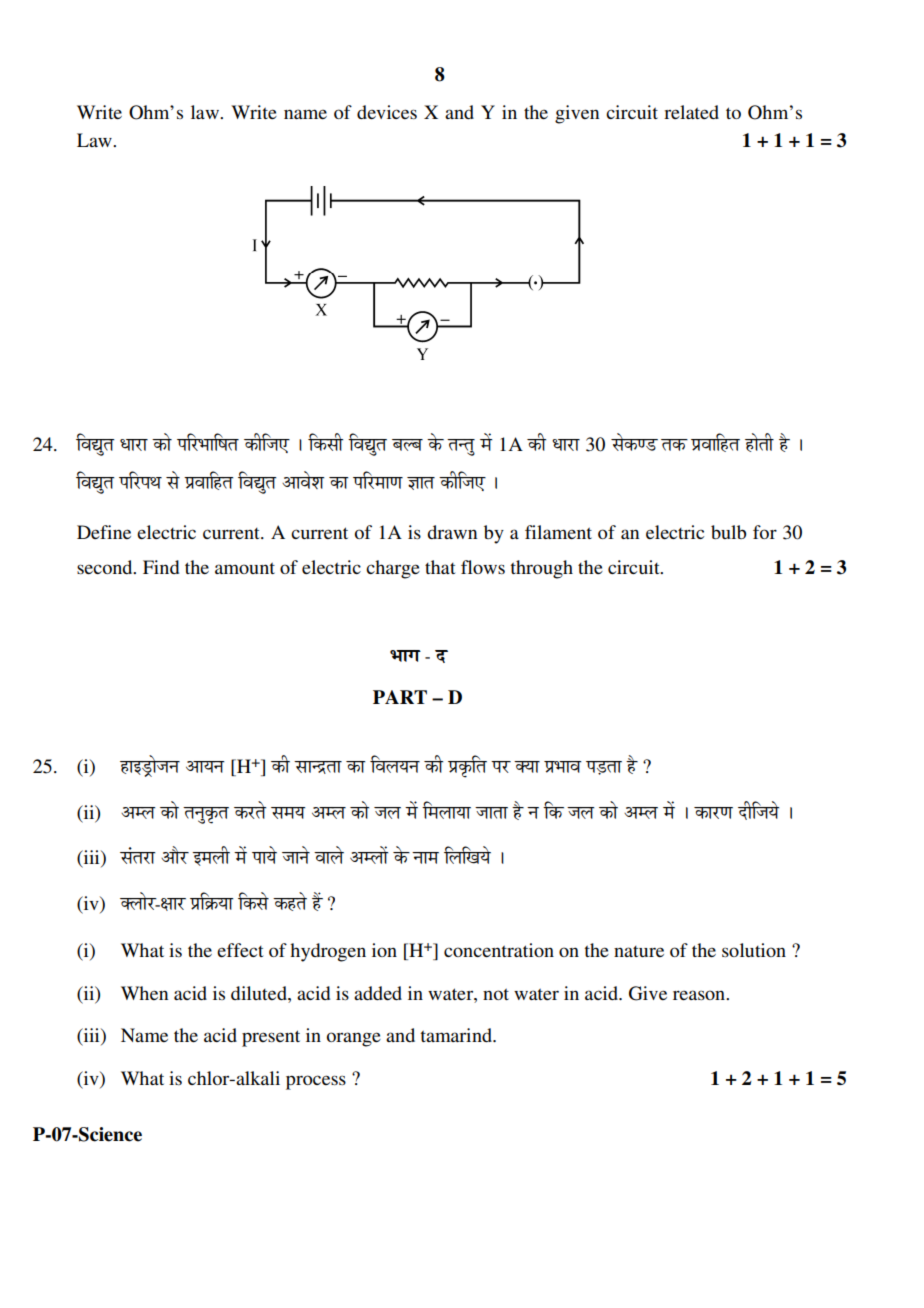 This document has width=924, height=1308. What do you see at coordinates (440, 567) in the document?
I see `that` at bounding box center [440, 567].
